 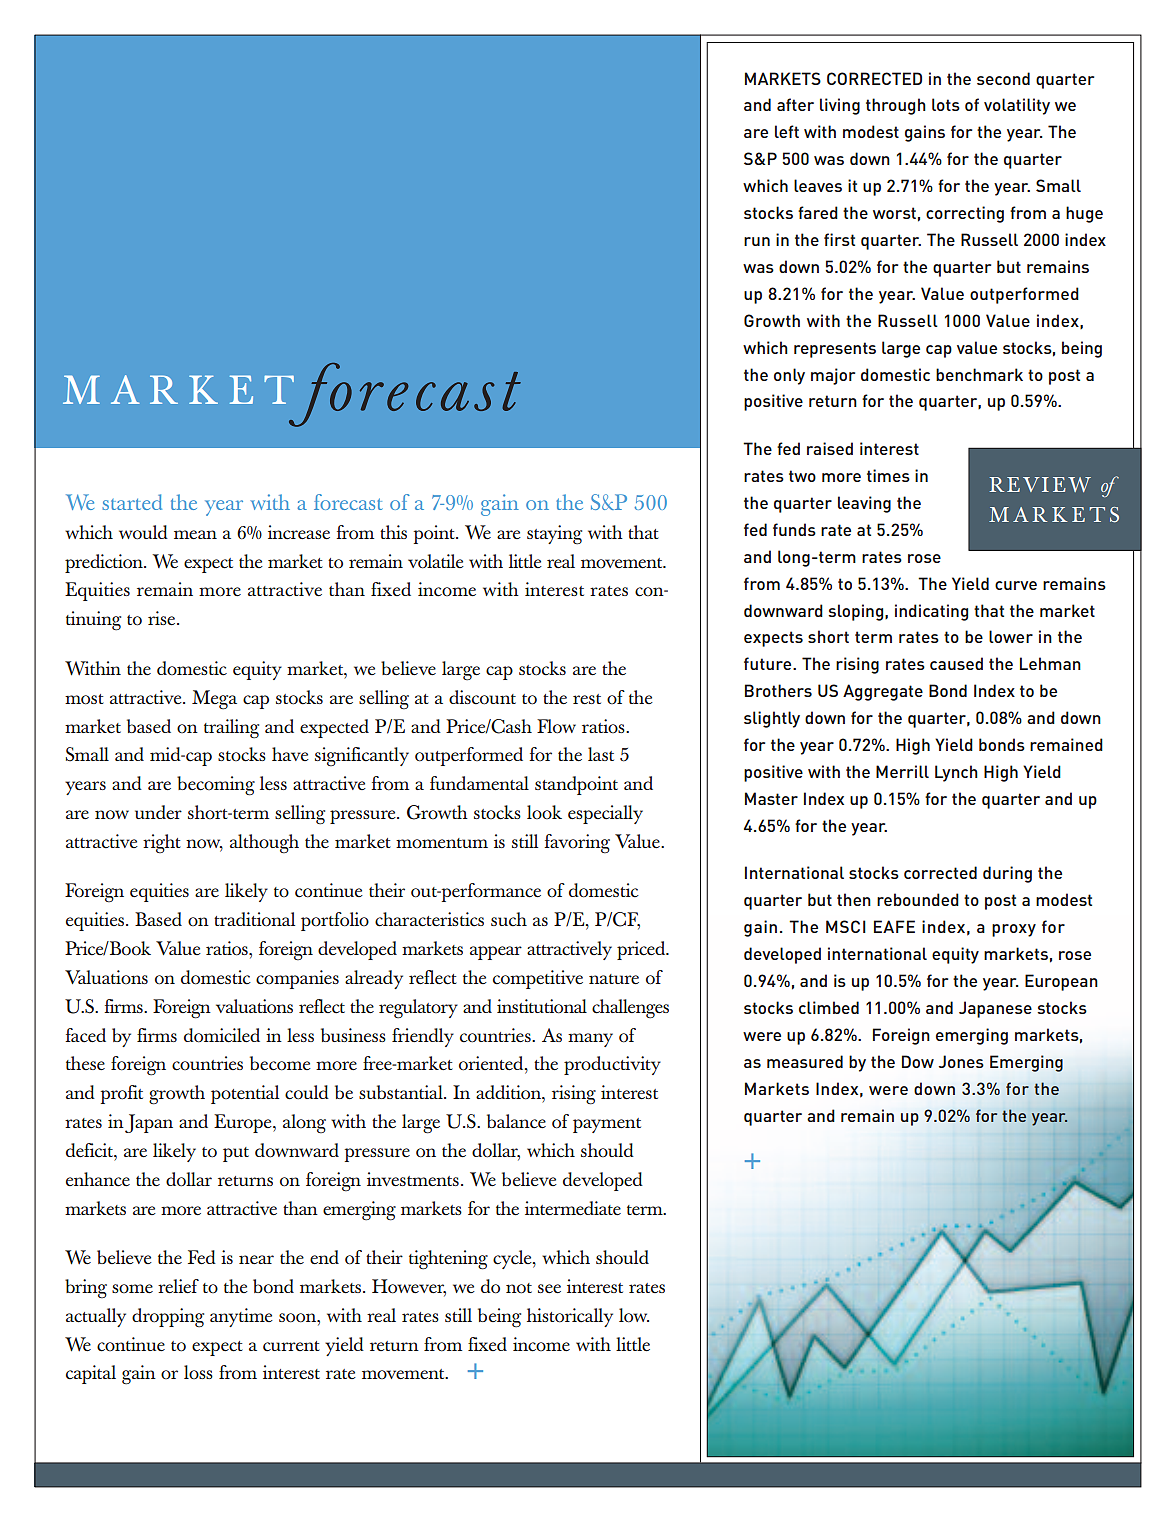 What do you see at coordinates (946, 104) in the screenshot?
I see `lots` at bounding box center [946, 104].
